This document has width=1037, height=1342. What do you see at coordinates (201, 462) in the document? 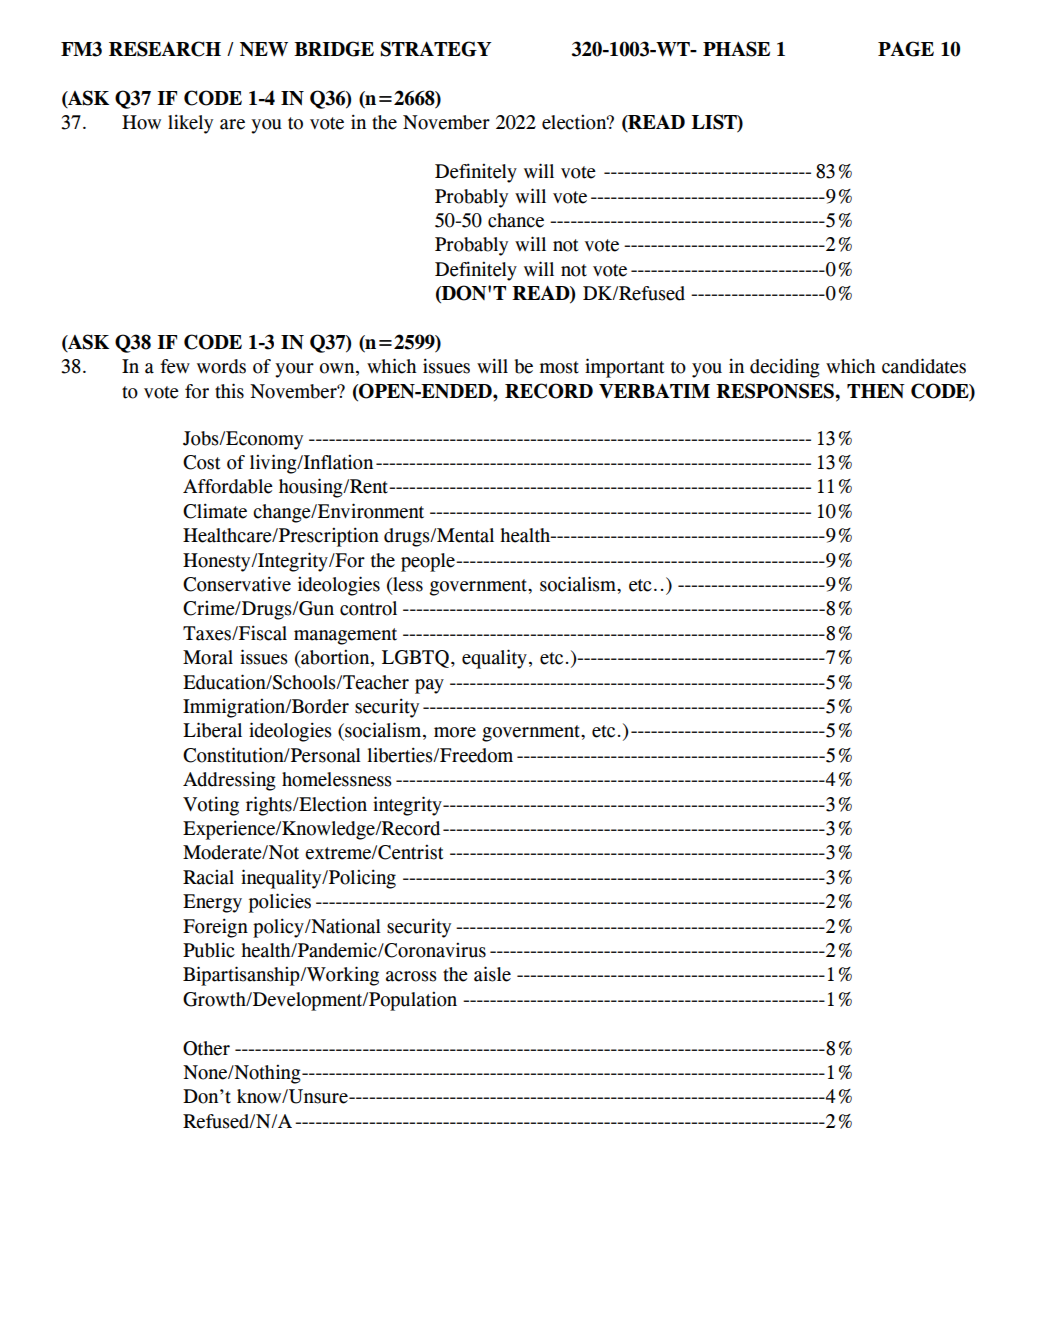
I see `Cost` at bounding box center [201, 462].
